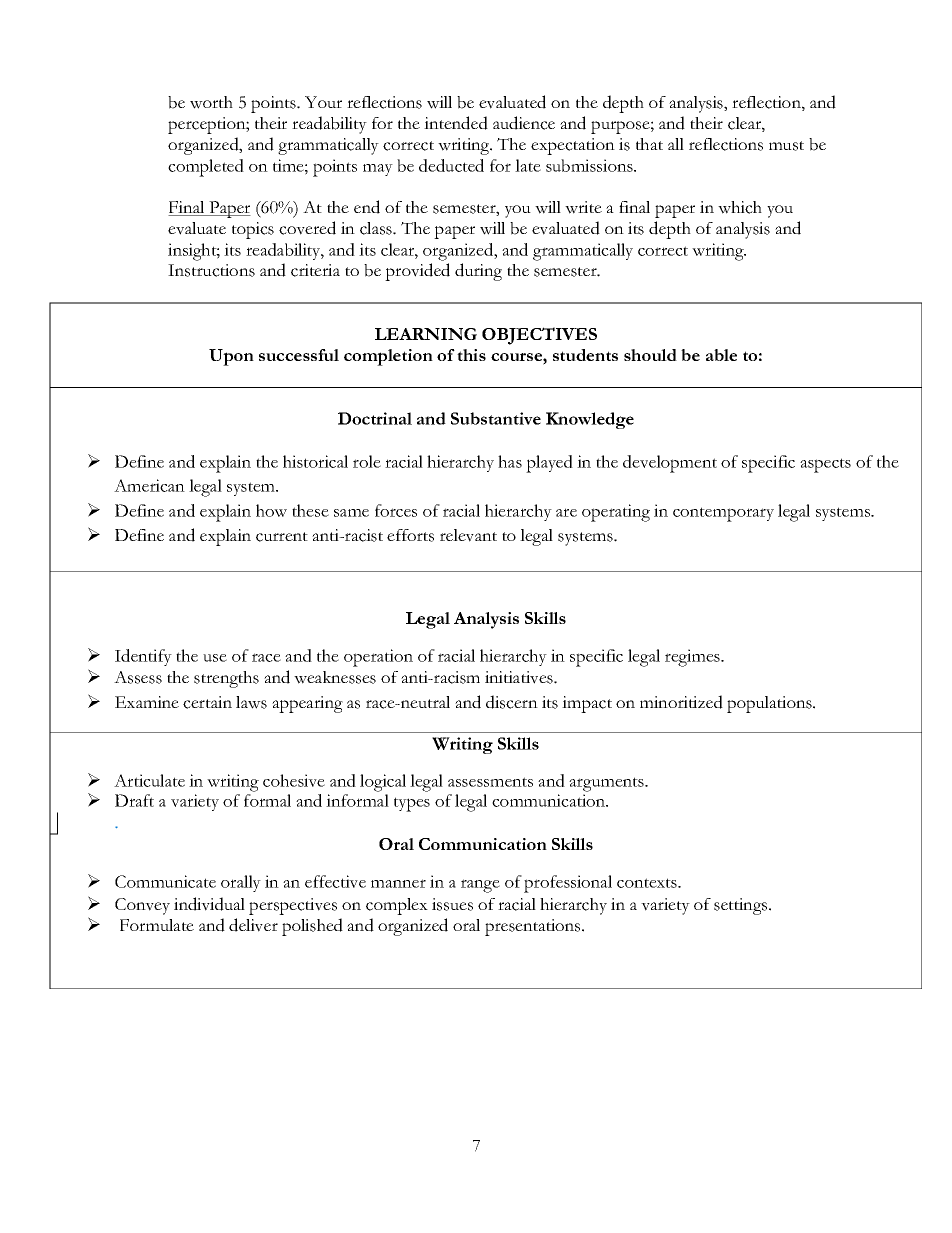 This page has width=952, height=1233. What do you see at coordinates (209, 904) in the page?
I see `individual` at bounding box center [209, 904].
